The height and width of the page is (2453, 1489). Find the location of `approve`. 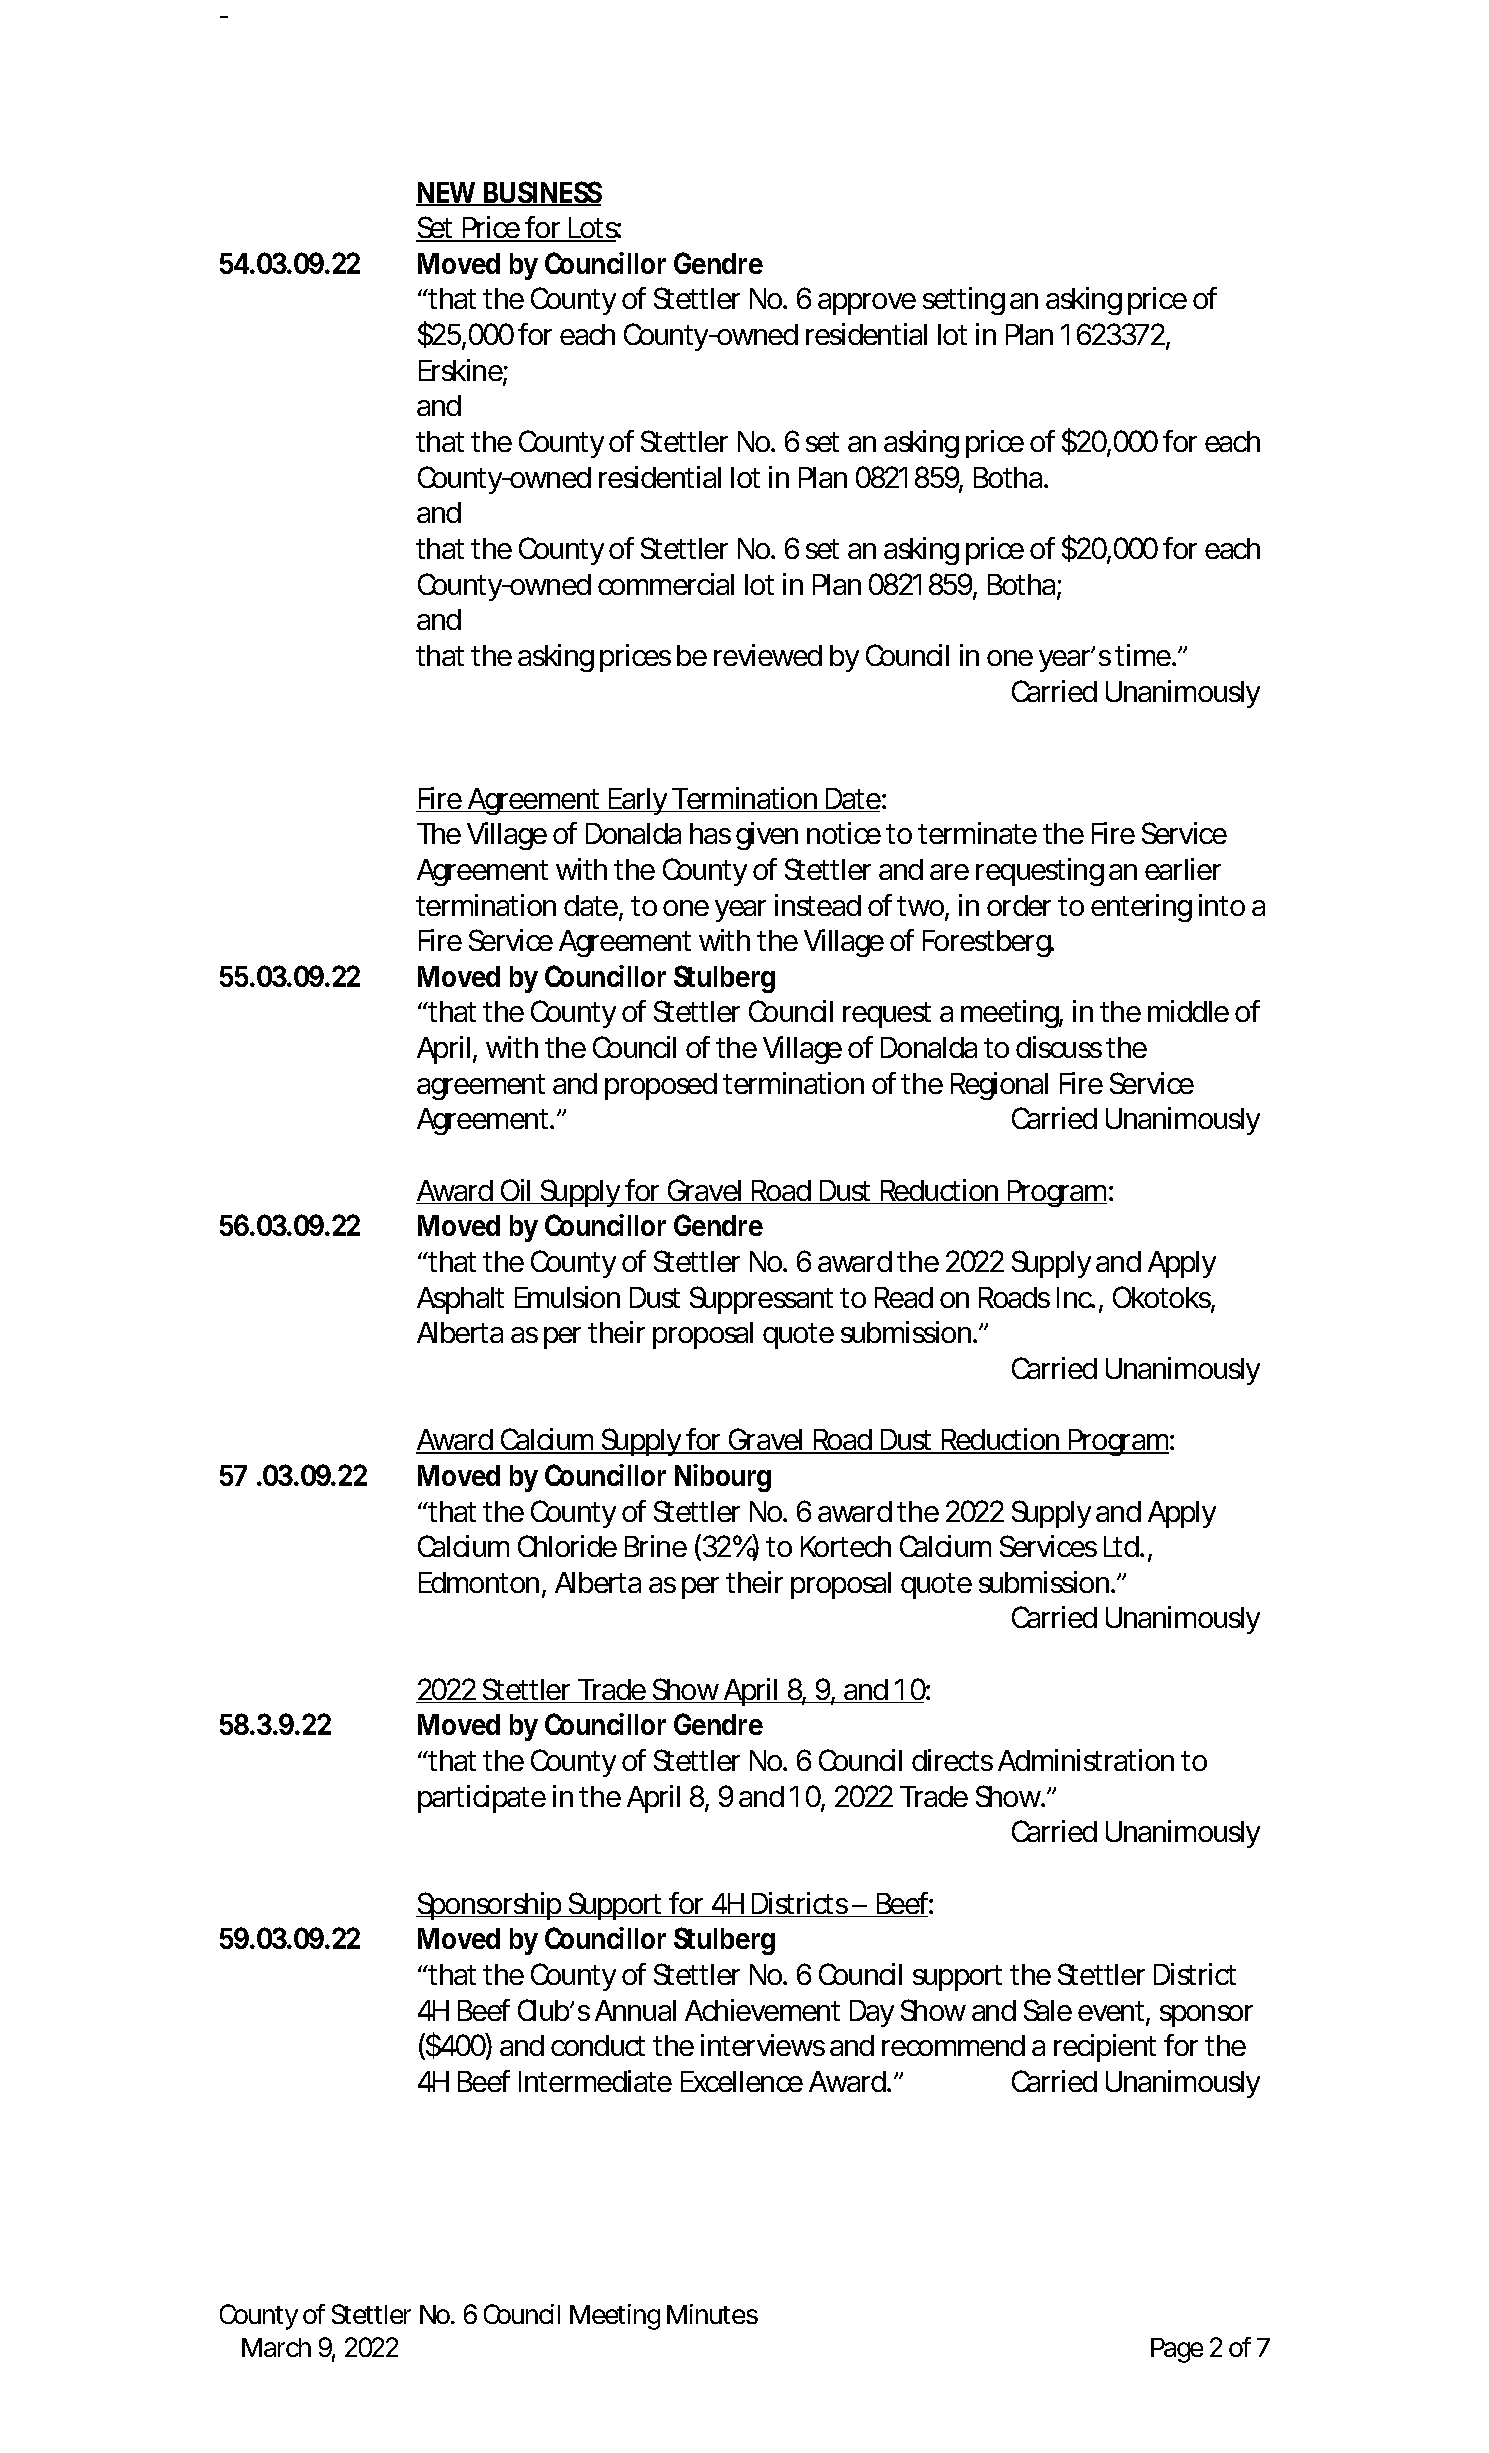

approve is located at coordinates (867, 304).
